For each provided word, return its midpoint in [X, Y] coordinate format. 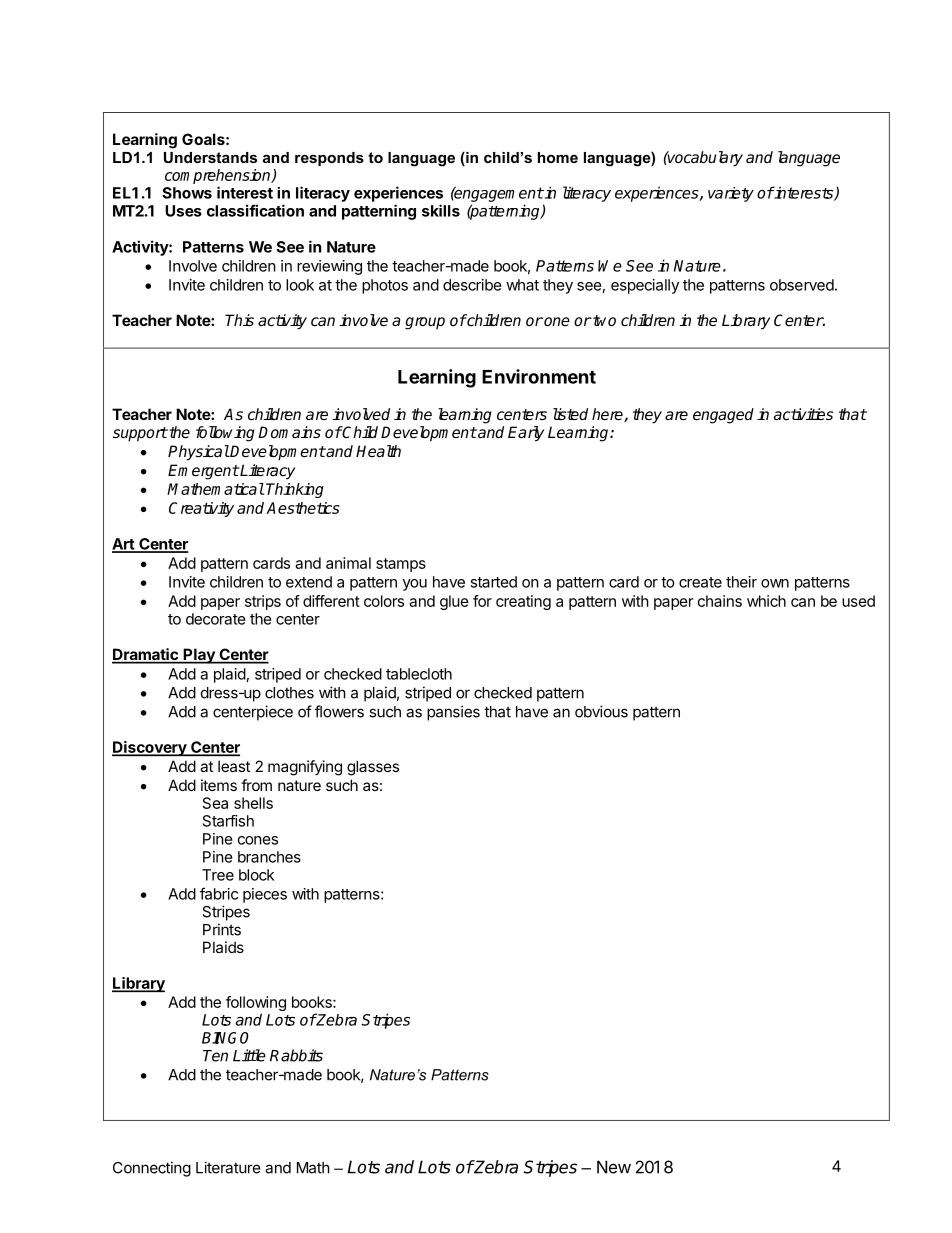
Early [526, 434]
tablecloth [419, 674]
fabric [219, 893]
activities [803, 414]
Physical [199, 453]
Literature [228, 1167]
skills [441, 210]
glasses [373, 768]
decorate [216, 619]
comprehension [219, 178]
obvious [601, 711]
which [766, 601]
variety [731, 194]
